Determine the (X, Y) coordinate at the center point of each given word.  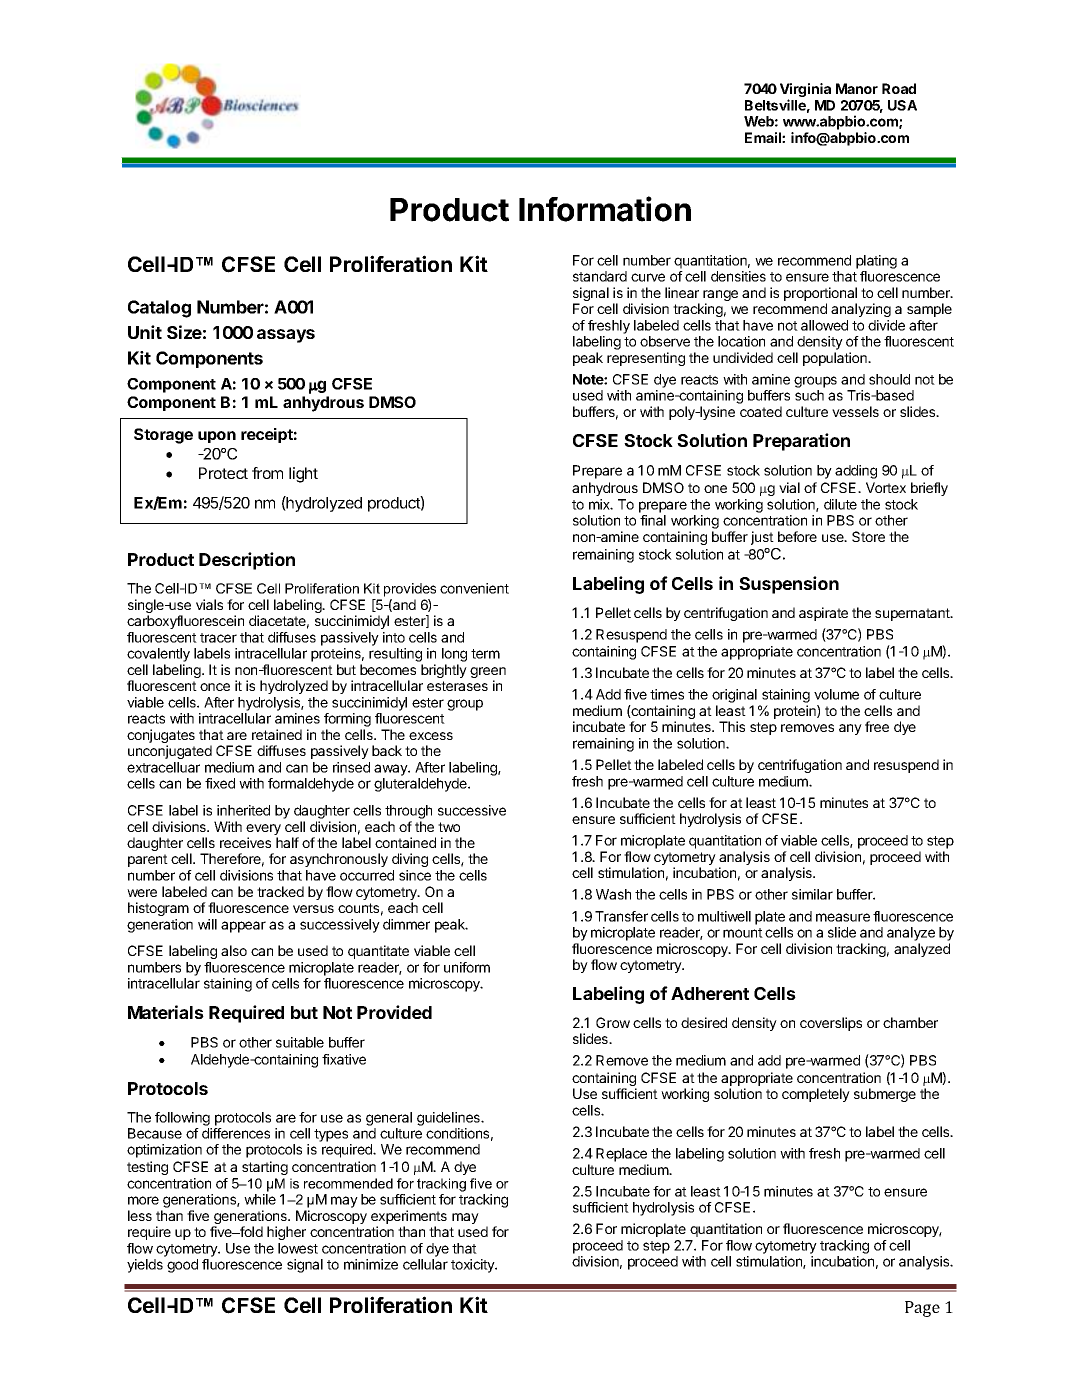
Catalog (159, 309)
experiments (409, 1217)
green (488, 674)
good (182, 1266)
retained (277, 734)
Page (922, 1309)
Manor (857, 88)
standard (600, 276)
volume (836, 694)
